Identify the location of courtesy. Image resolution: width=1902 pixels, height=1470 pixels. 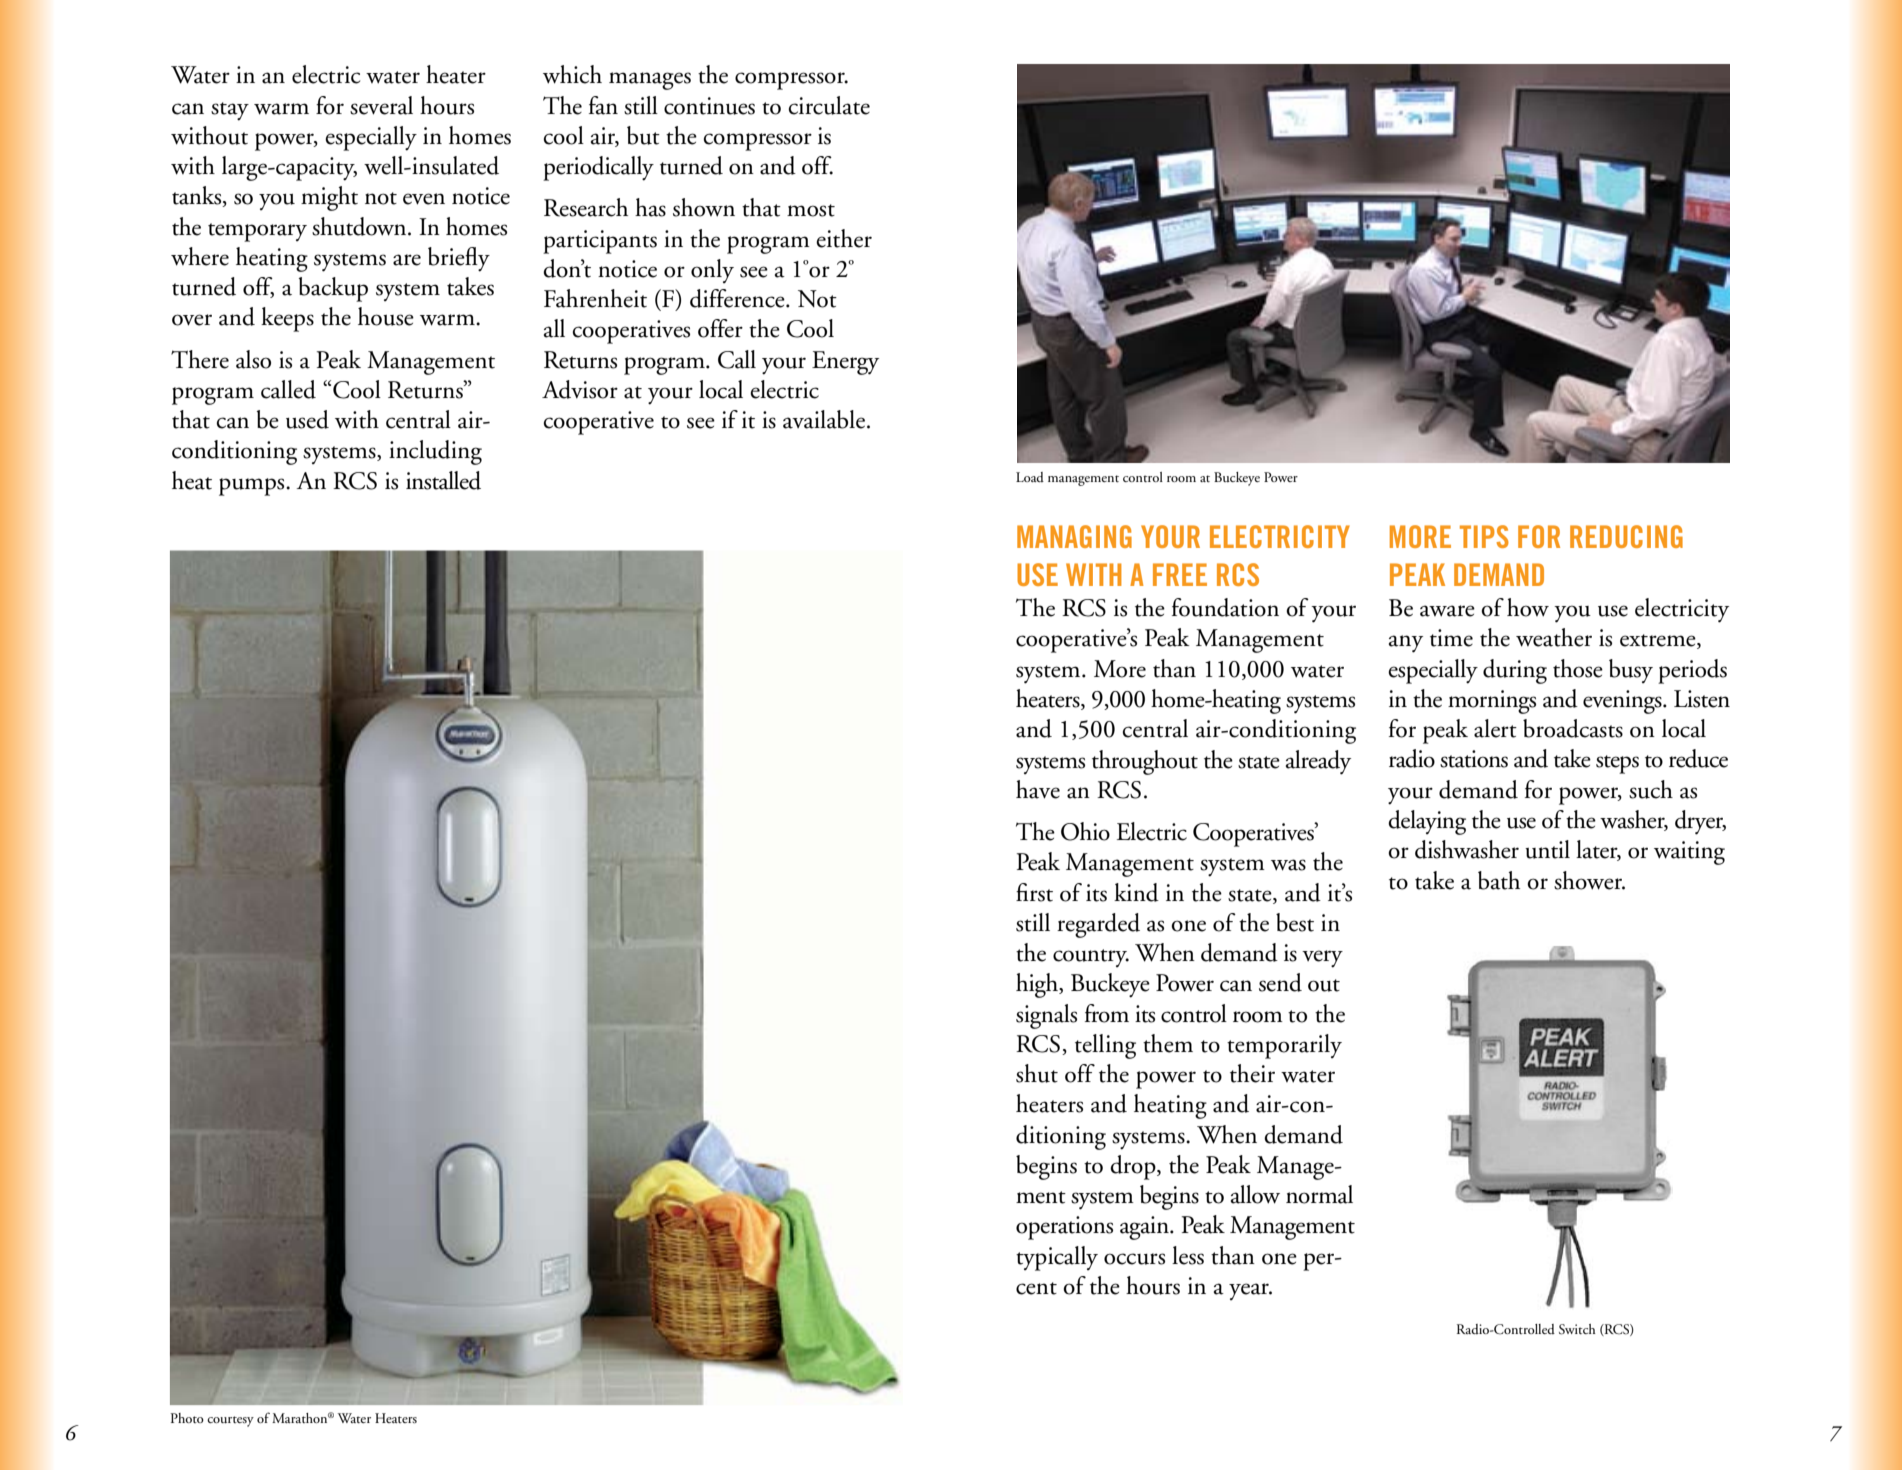
(230, 1421).
